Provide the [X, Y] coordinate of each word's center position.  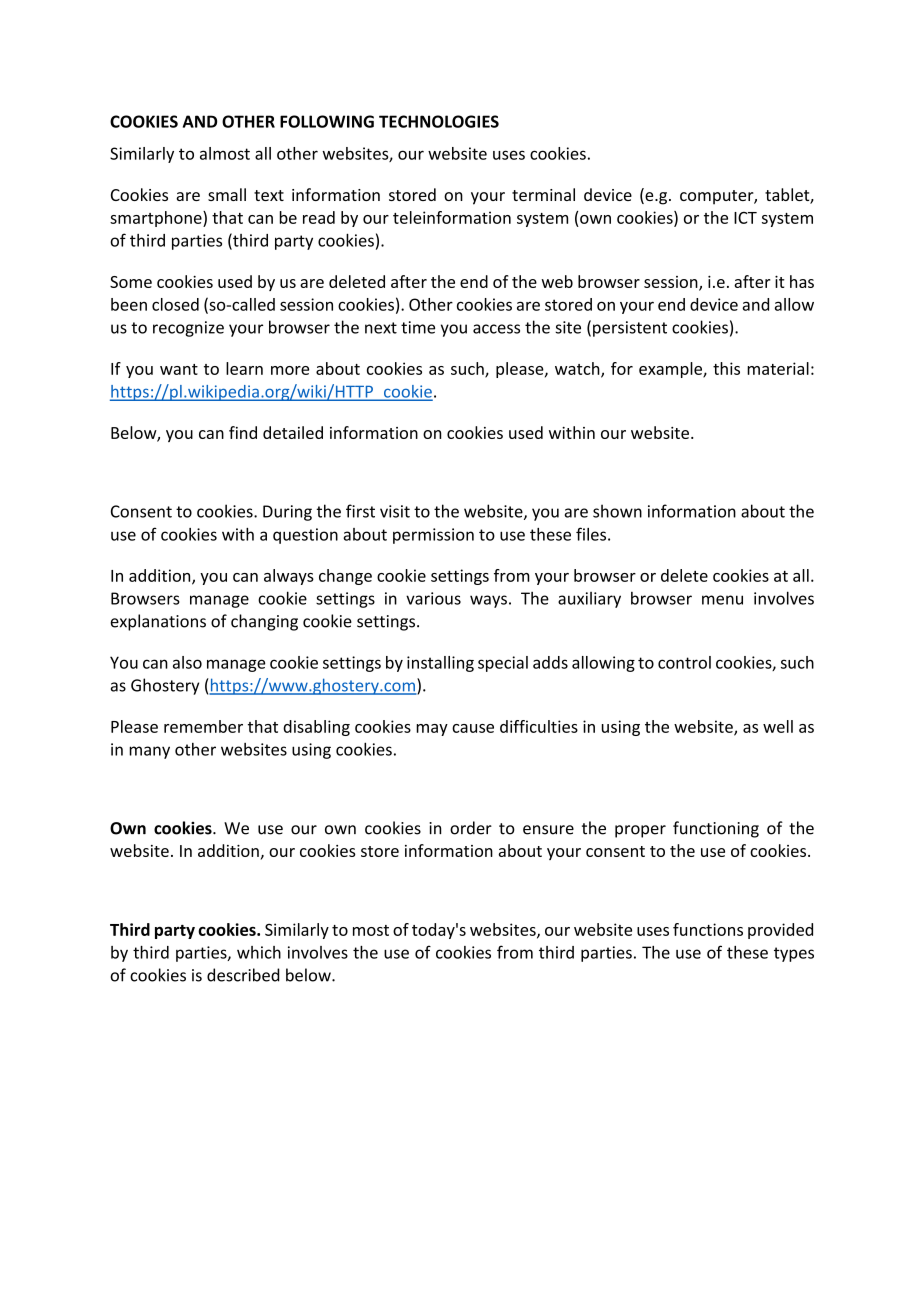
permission [433, 536]
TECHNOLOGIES [439, 121]
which [259, 952]
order [471, 828]
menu [722, 600]
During [287, 513]
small [227, 194]
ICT [745, 218]
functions [708, 929]
